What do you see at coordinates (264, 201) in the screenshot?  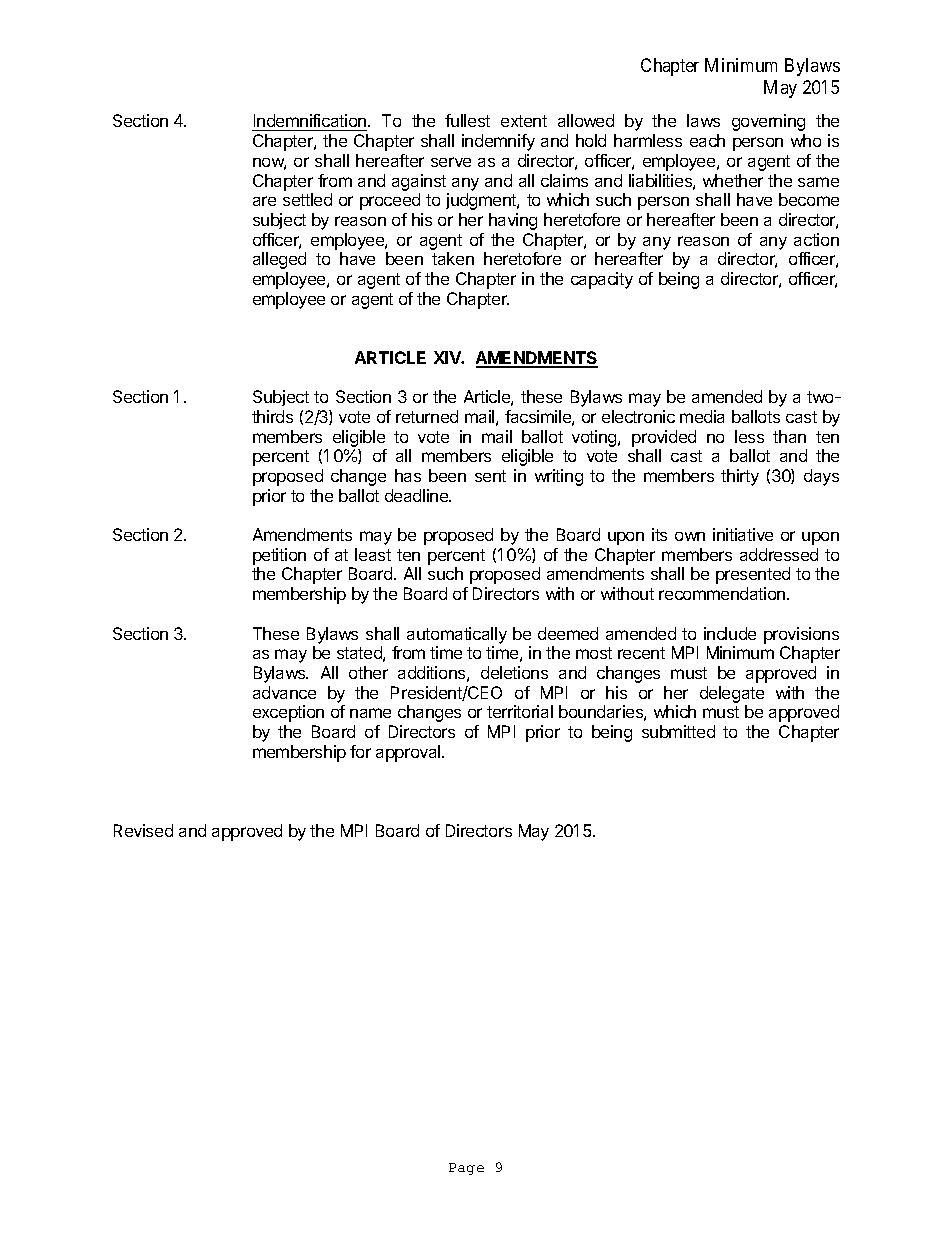 I see `are` at bounding box center [264, 201].
